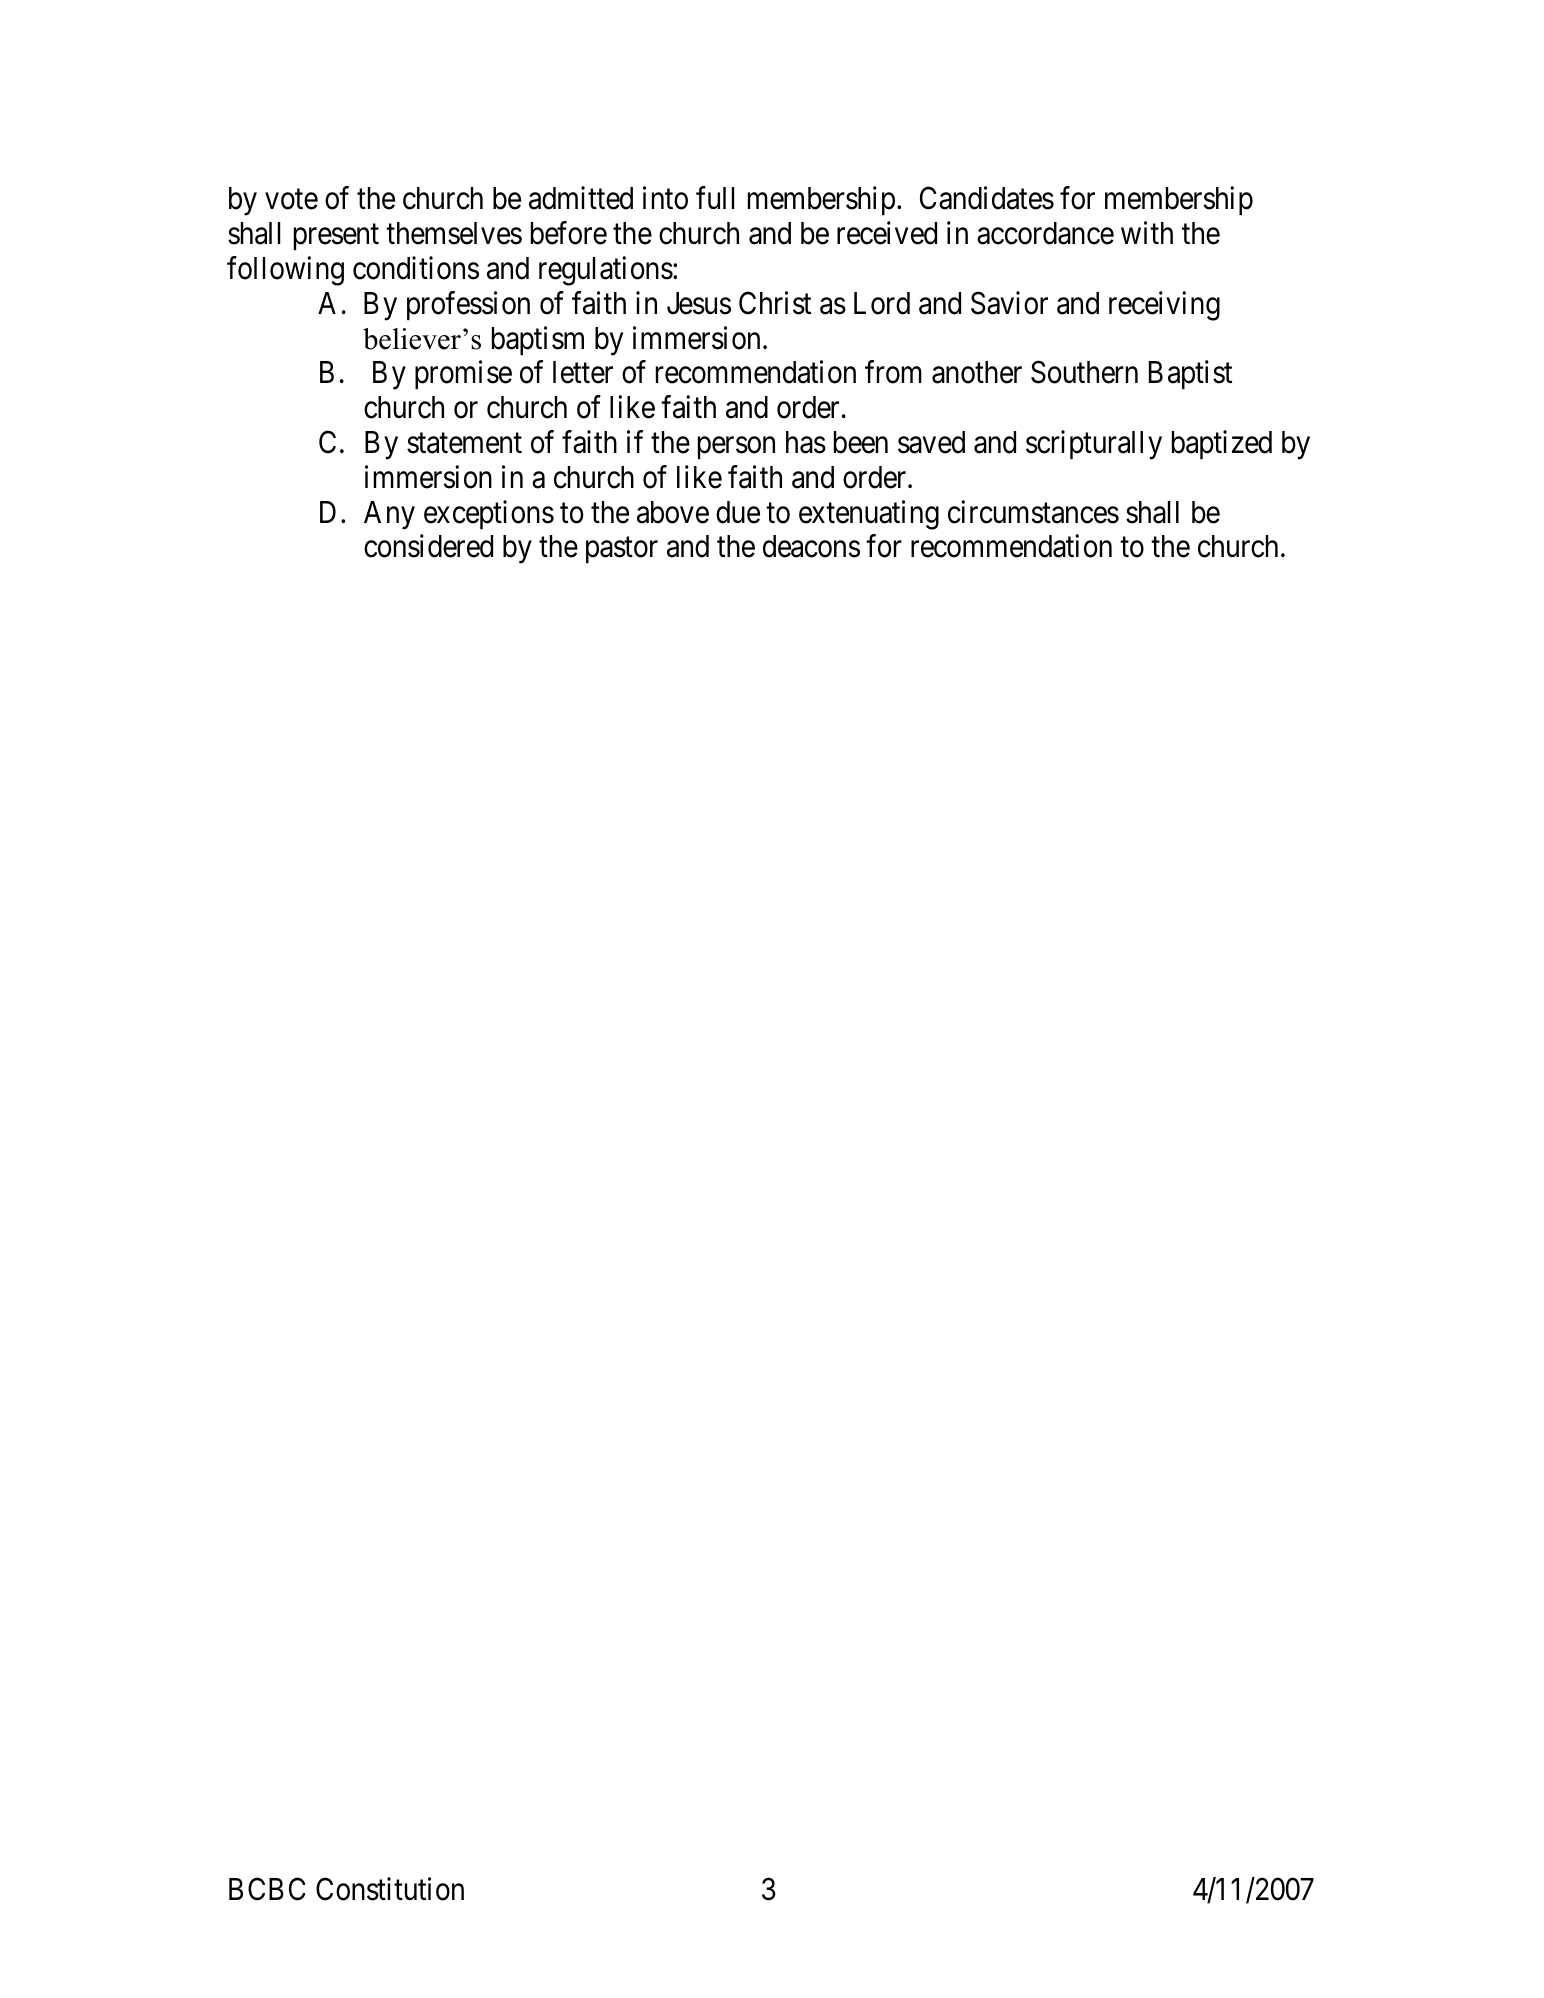  I want to click on considered, so click(428, 546).
